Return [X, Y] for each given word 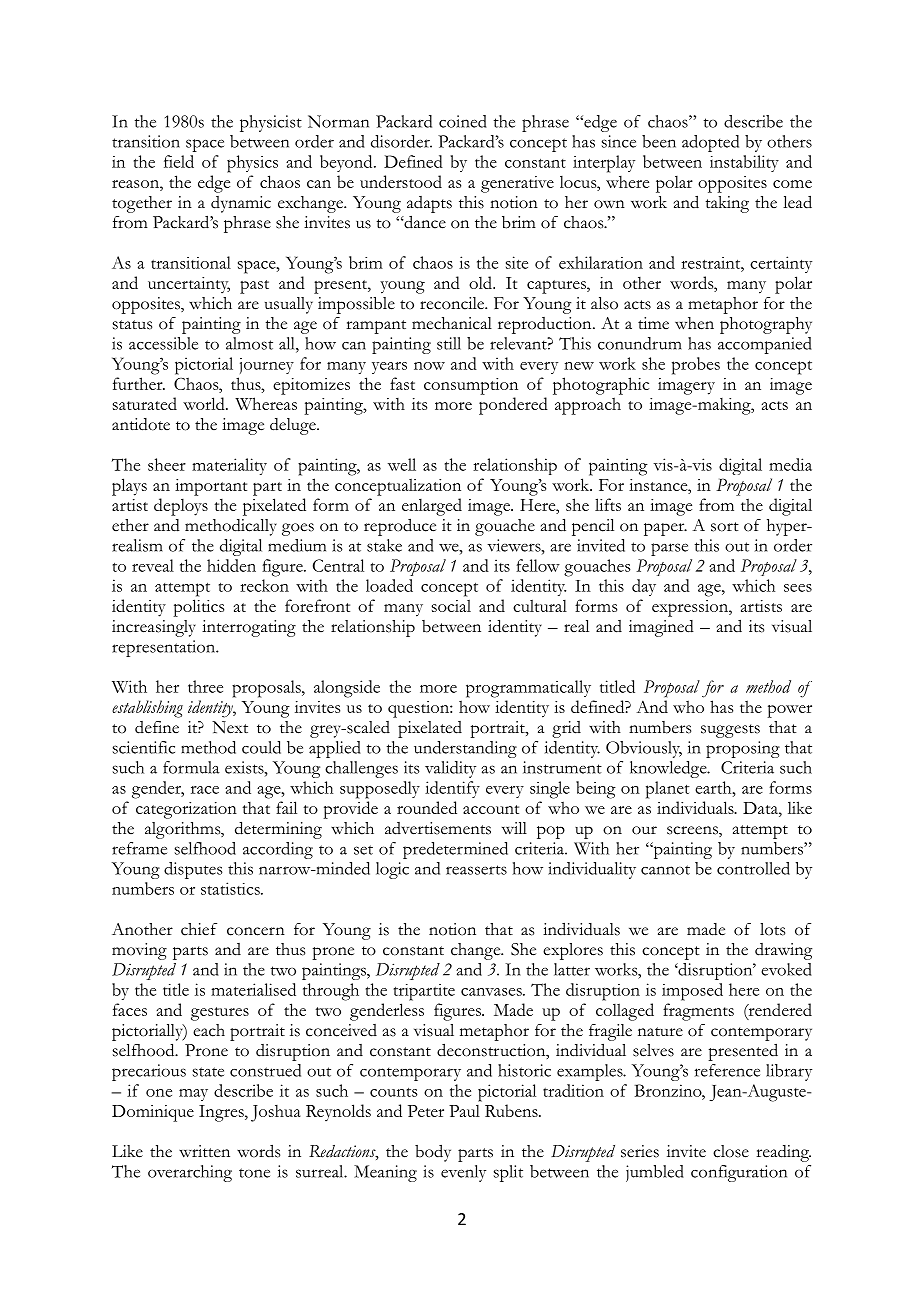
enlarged [432, 507]
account [491, 809]
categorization [186, 810]
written [204, 1151]
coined [463, 121]
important [211, 487]
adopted [710, 143]
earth [714, 787]
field [179, 161]
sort [725, 527]
